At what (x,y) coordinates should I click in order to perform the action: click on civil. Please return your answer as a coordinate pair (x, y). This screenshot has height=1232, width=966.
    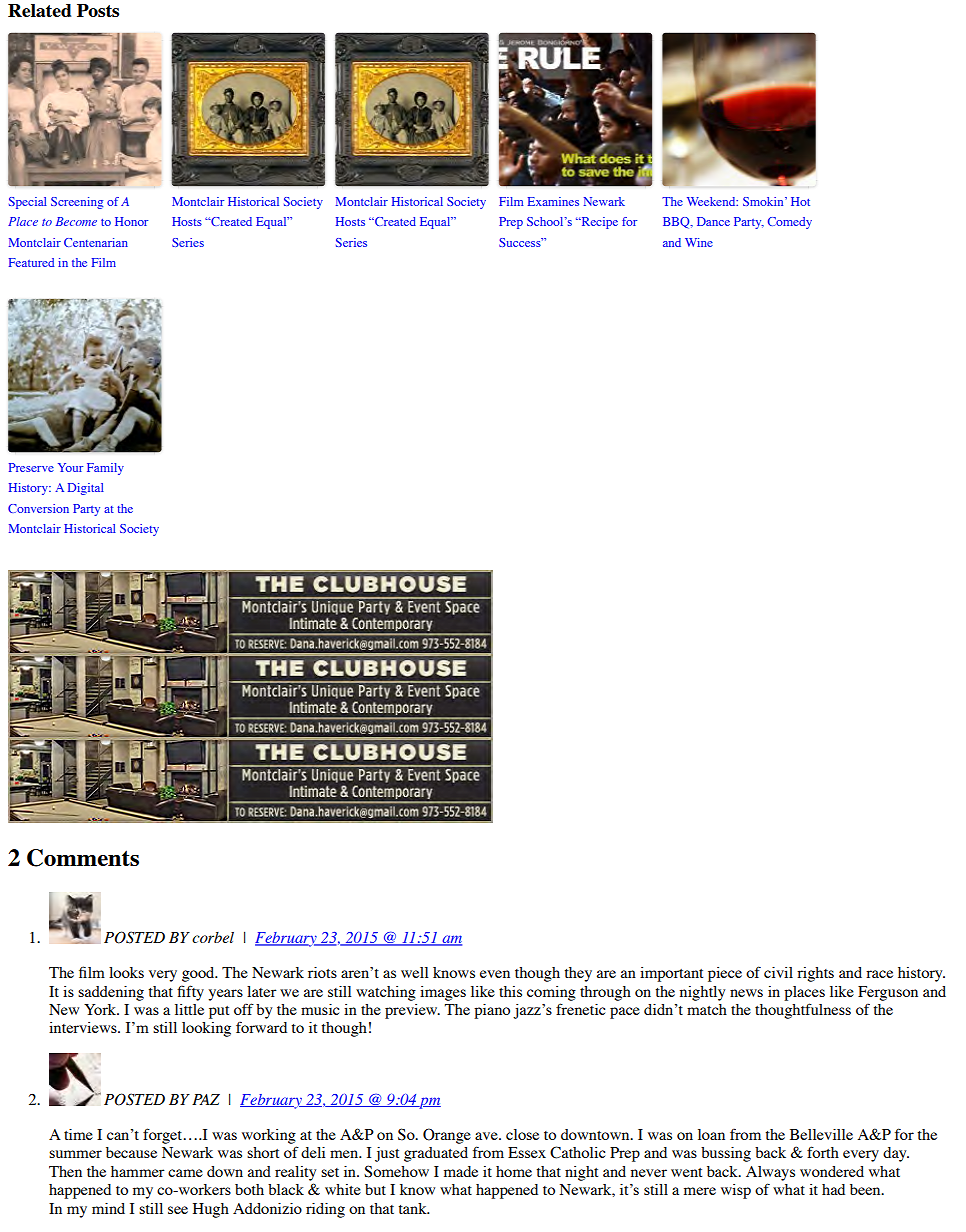
    Looking at the image, I should click on (778, 972).
